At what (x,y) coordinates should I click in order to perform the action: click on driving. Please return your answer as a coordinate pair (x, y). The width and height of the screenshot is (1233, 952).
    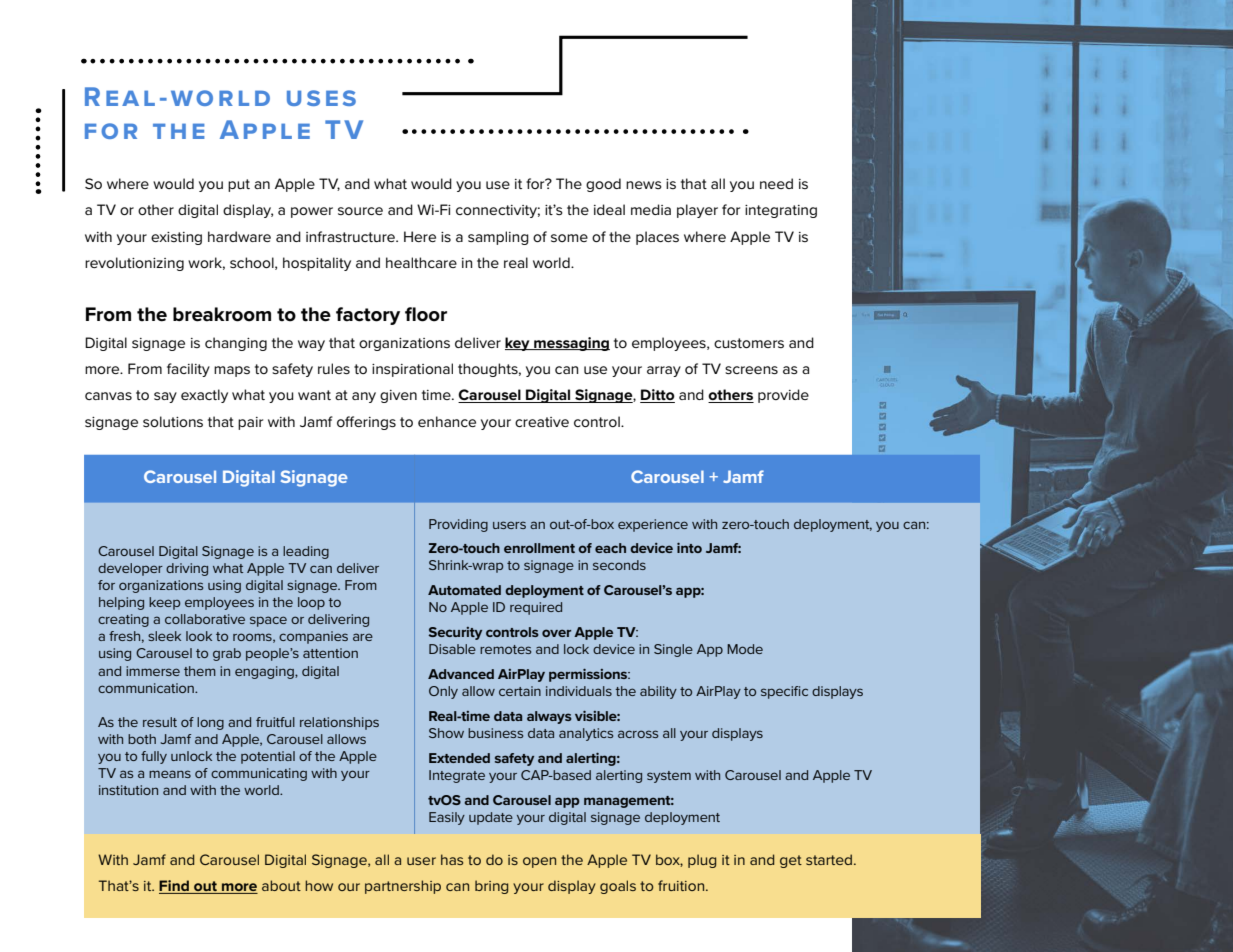
    Looking at the image, I should click on (187, 569).
